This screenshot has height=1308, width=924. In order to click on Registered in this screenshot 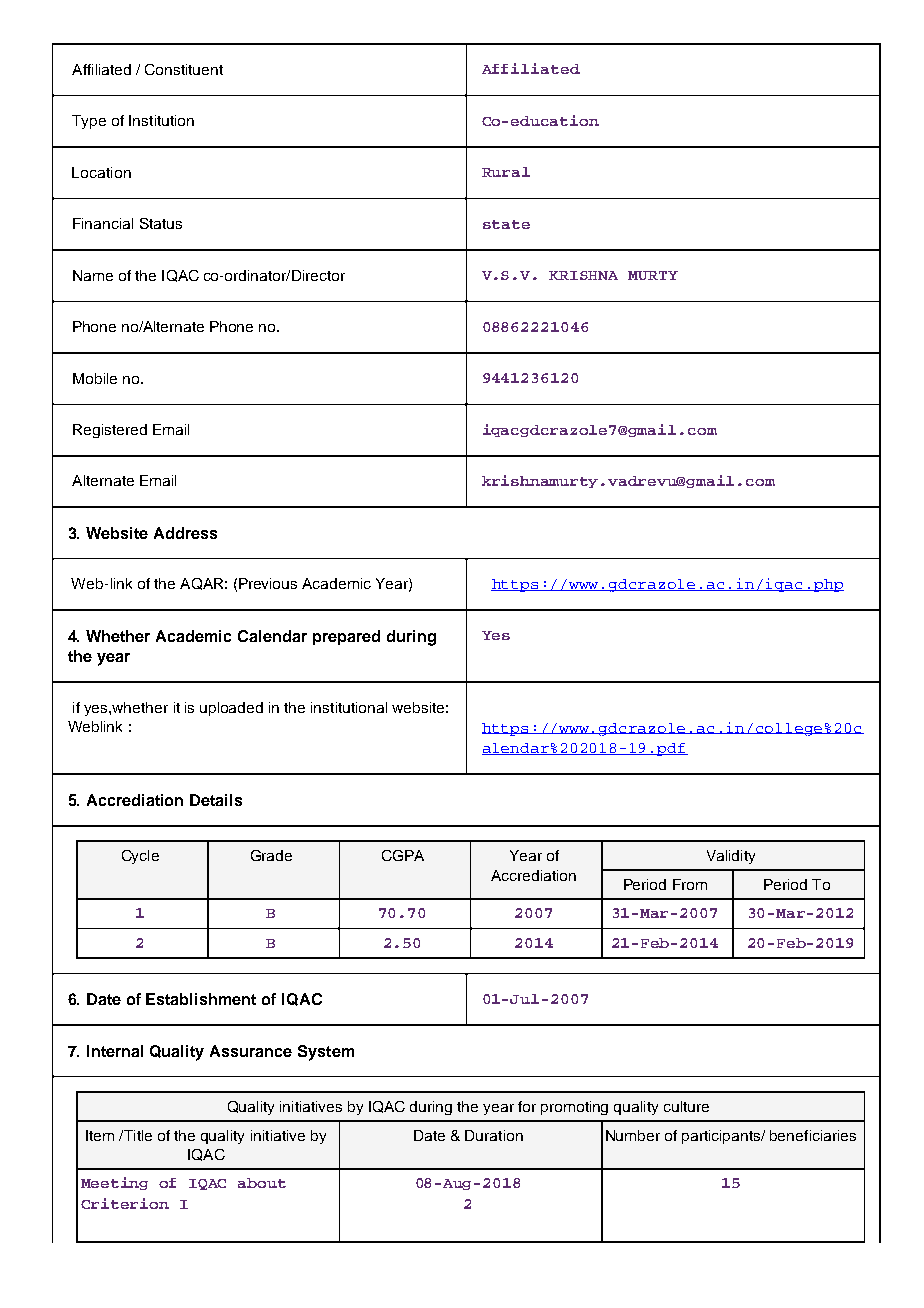, I will do `click(110, 431)`.
